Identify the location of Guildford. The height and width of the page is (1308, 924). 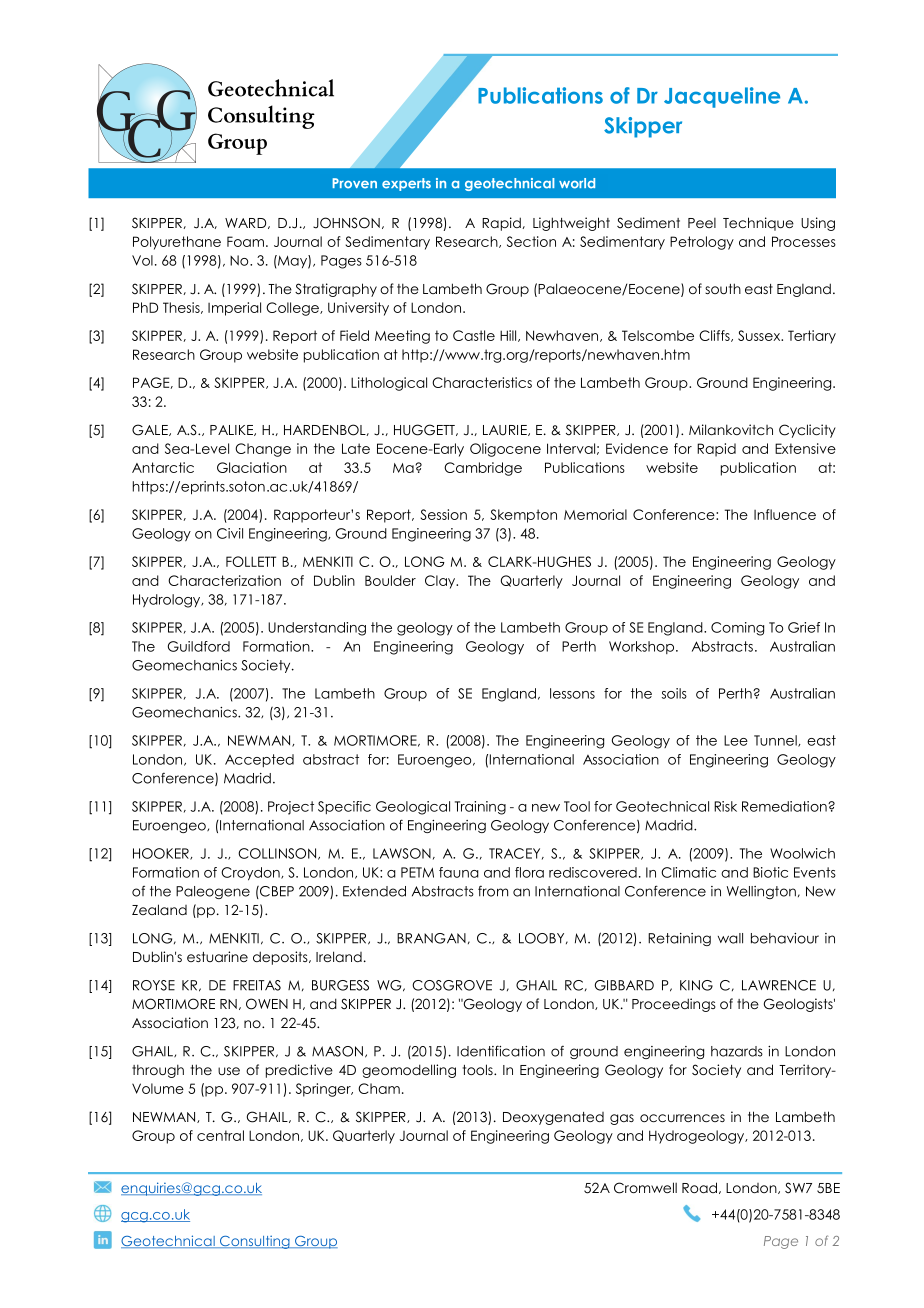
(199, 646).
